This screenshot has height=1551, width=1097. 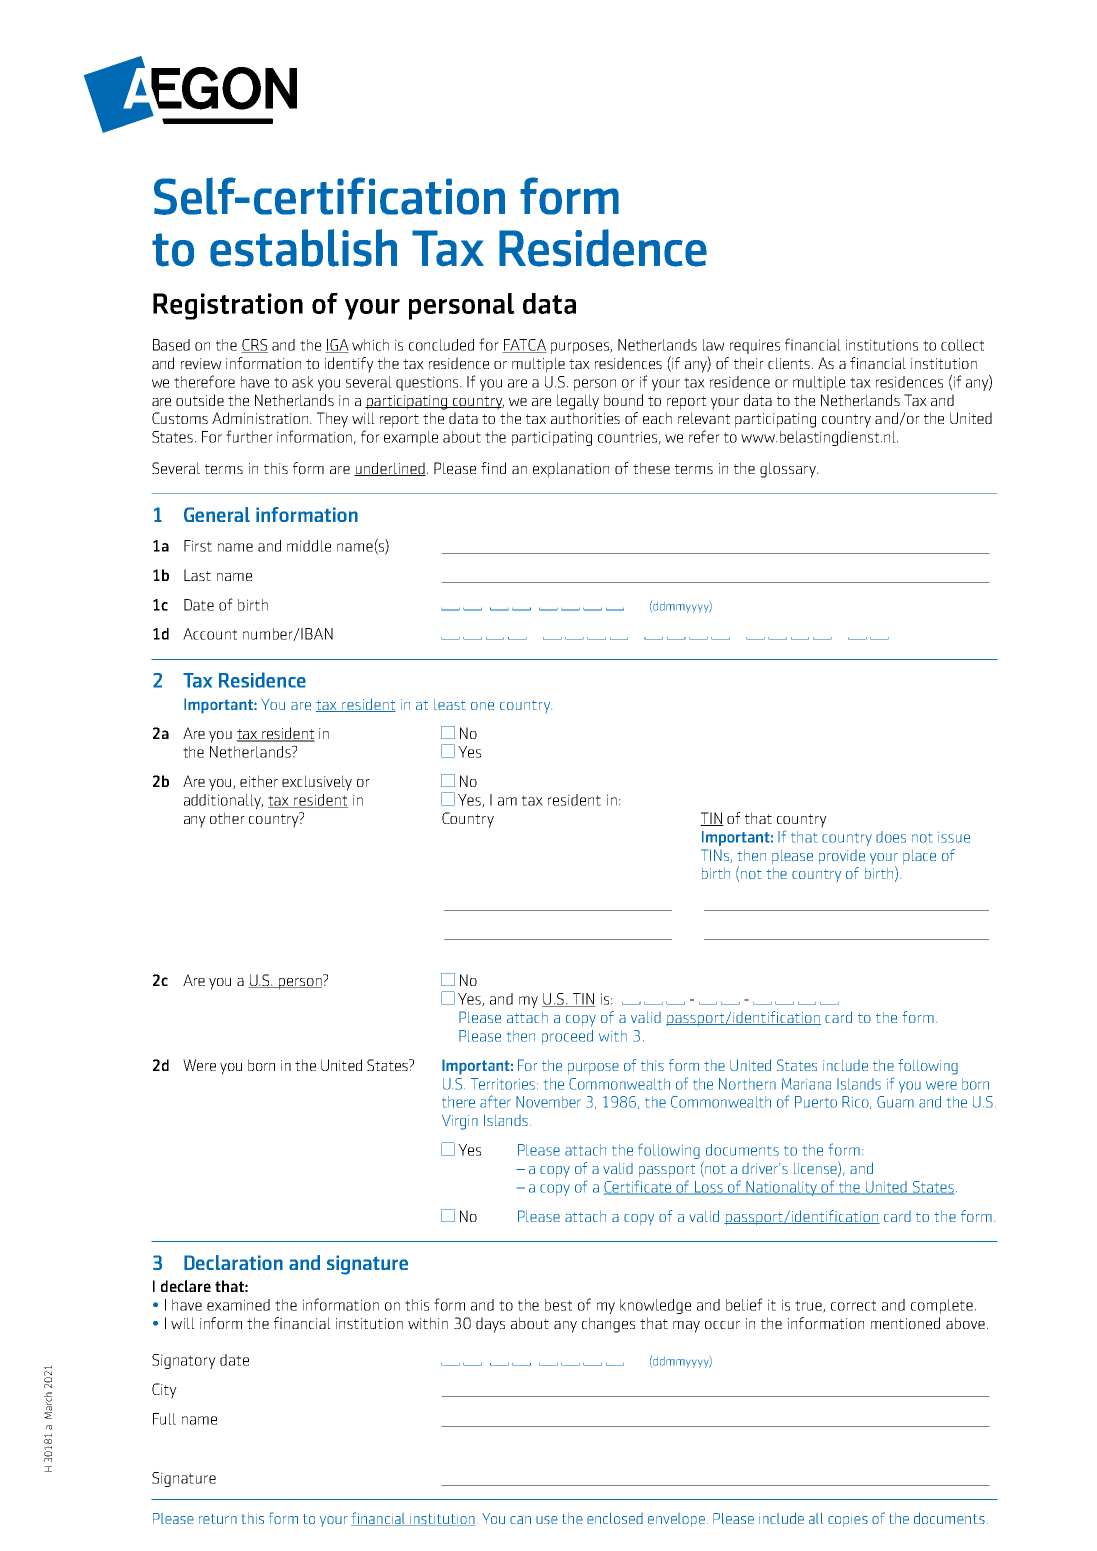 I want to click on Nationality, so click(x=782, y=1188).
